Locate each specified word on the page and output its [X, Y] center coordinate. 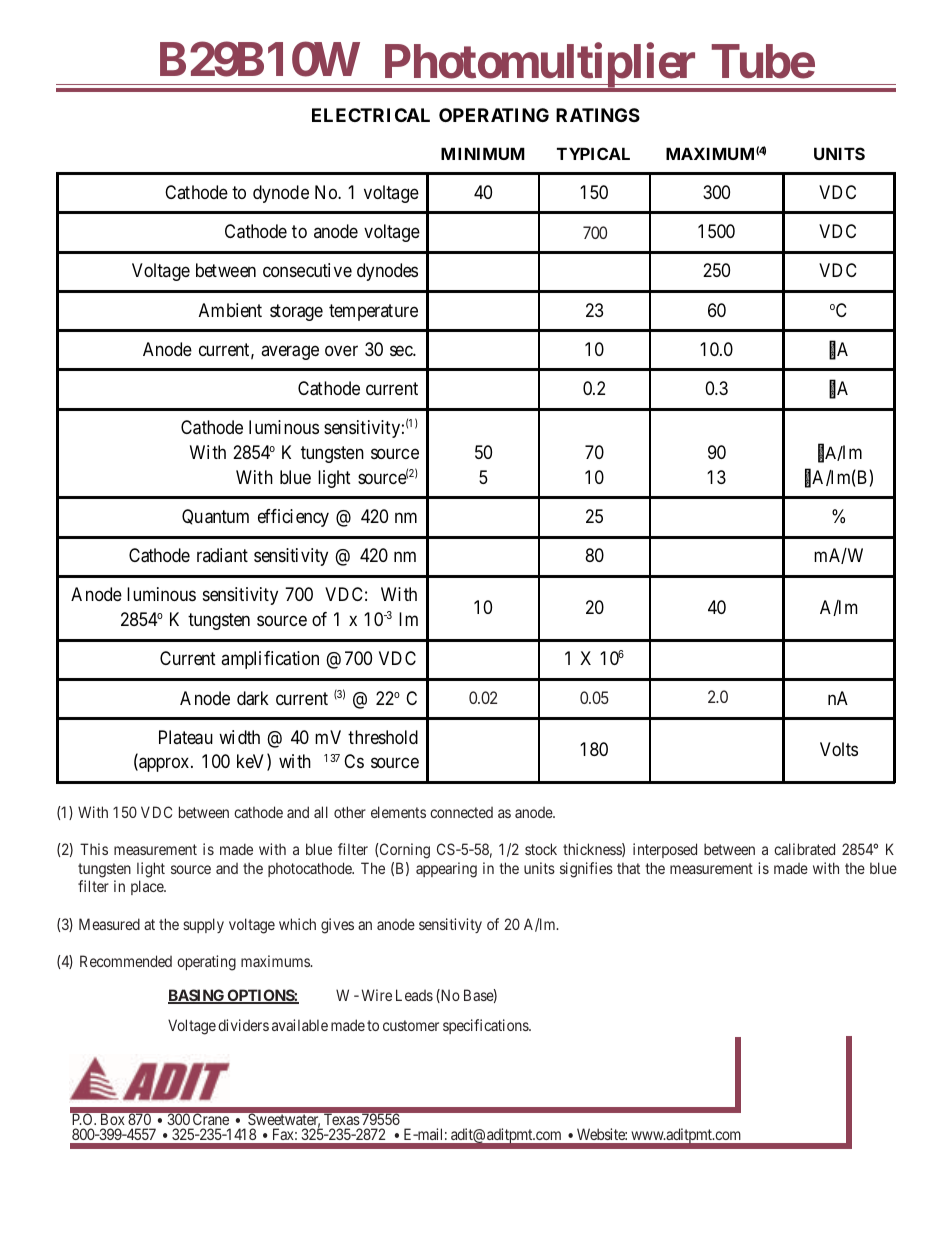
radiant [222, 555]
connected [461, 812]
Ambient [230, 310]
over [341, 350]
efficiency [293, 518]
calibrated [804, 849]
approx [164, 765]
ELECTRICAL [371, 115]
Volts [839, 749]
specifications [486, 1026]
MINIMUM [483, 153]
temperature [373, 312]
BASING [197, 996]
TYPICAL [593, 153]
